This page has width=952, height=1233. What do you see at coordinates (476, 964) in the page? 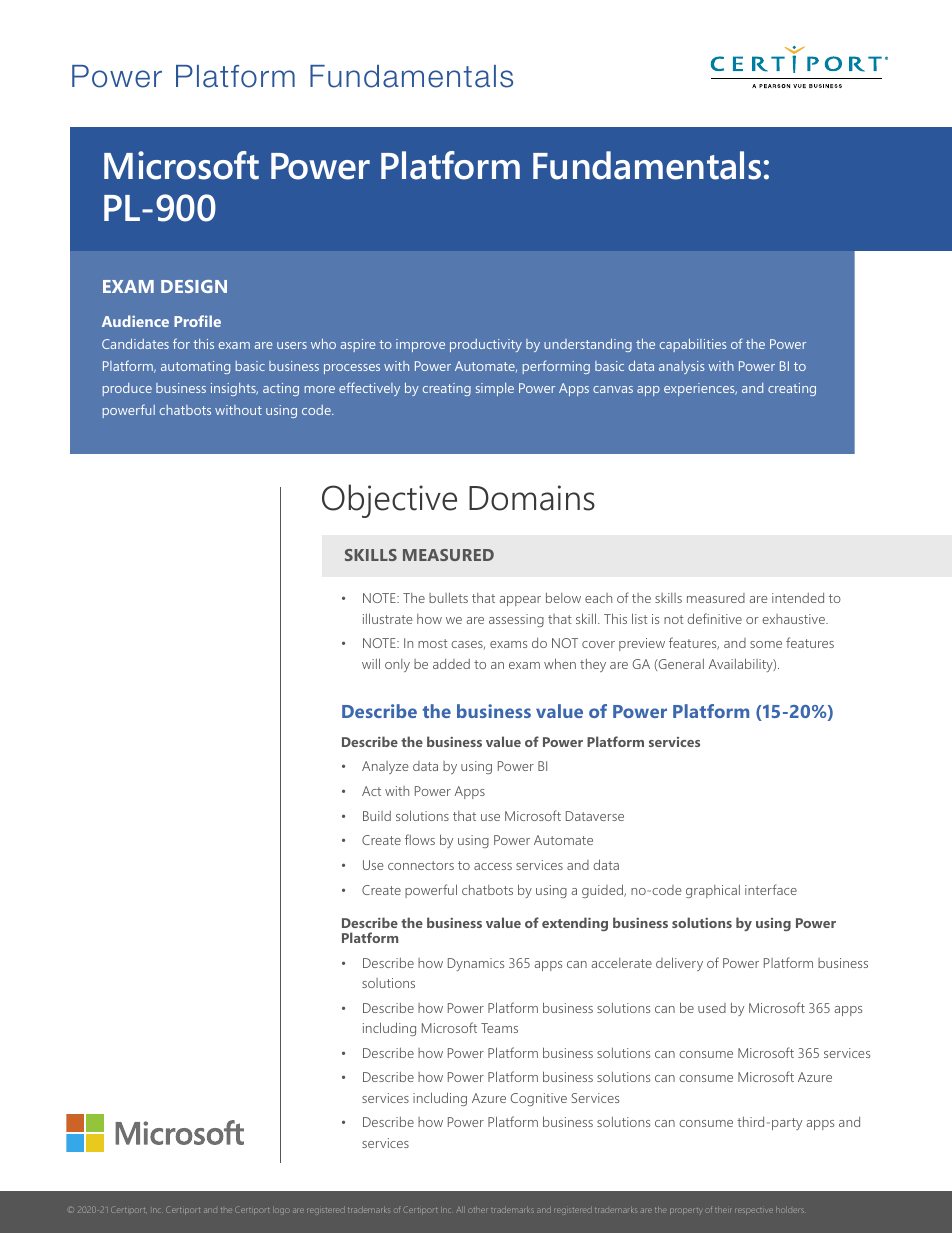
I see `Dynamics` at bounding box center [476, 964].
